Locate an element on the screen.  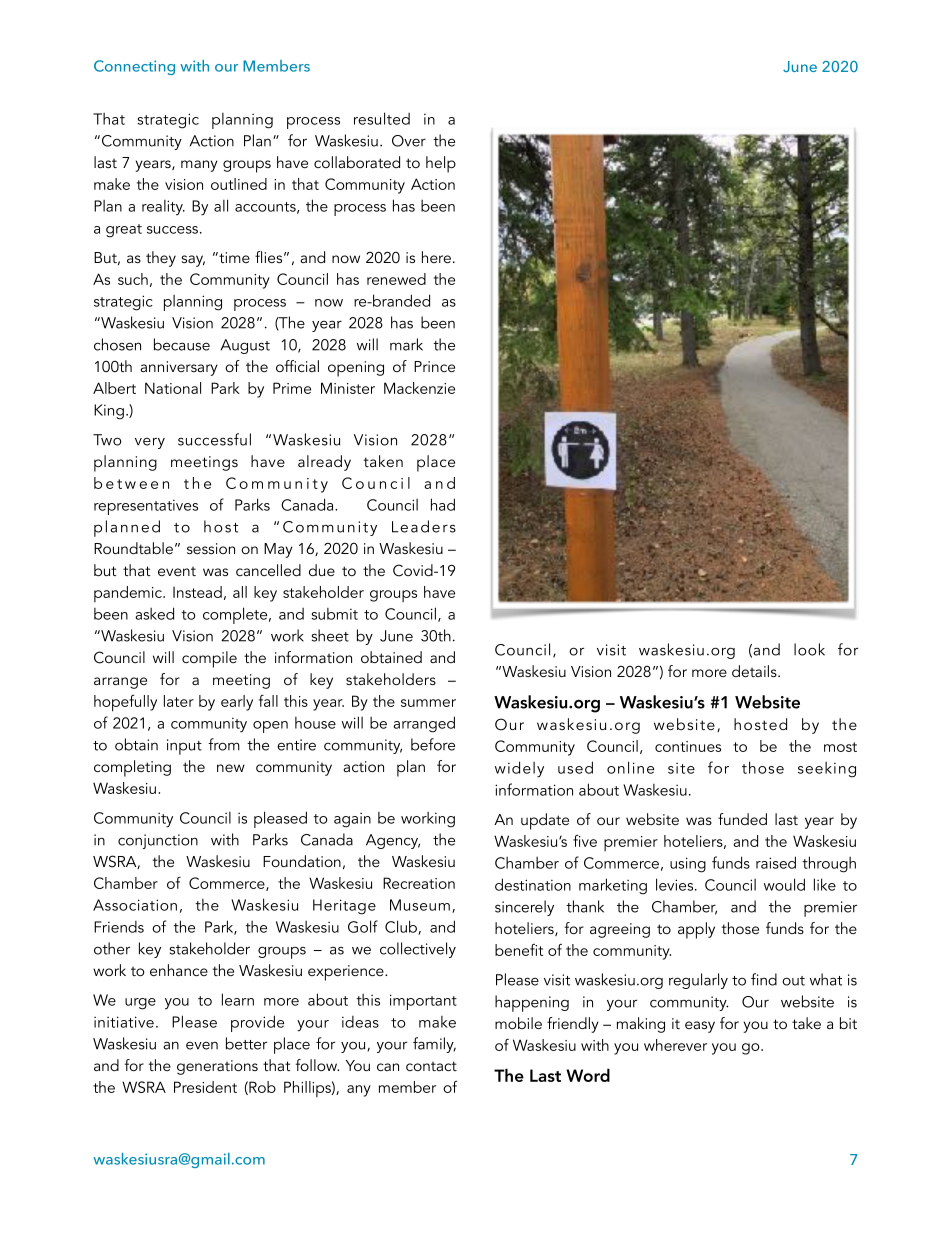
continues is located at coordinates (688, 746).
